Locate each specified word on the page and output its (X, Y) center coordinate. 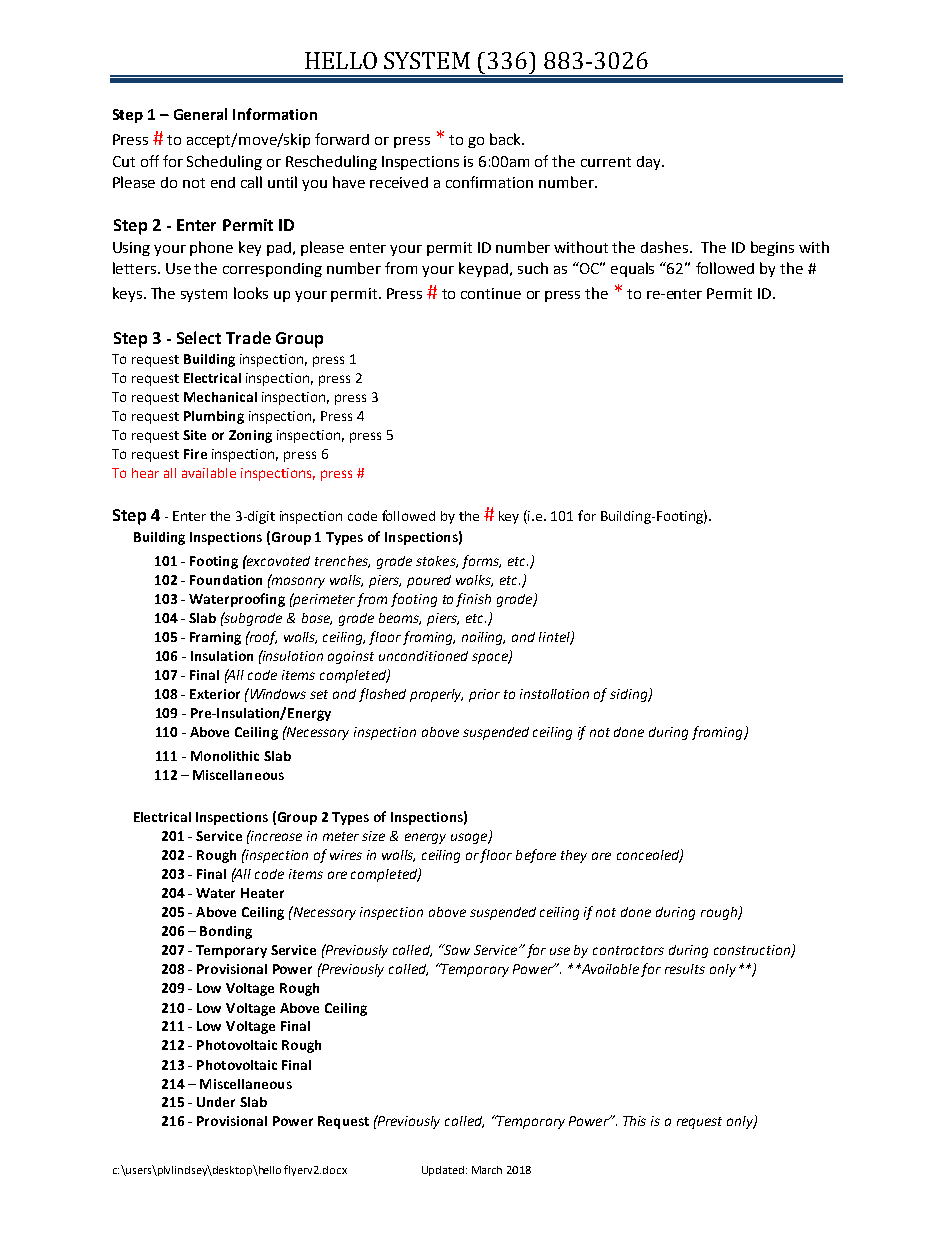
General (200, 114)
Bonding (226, 932)
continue (491, 293)
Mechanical (220, 397)
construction (753, 951)
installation (554, 694)
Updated (443, 1171)
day (650, 163)
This (634, 1121)
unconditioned (423, 656)
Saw (456, 949)
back (506, 139)
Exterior (215, 694)
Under (216, 1102)
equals (632, 269)
